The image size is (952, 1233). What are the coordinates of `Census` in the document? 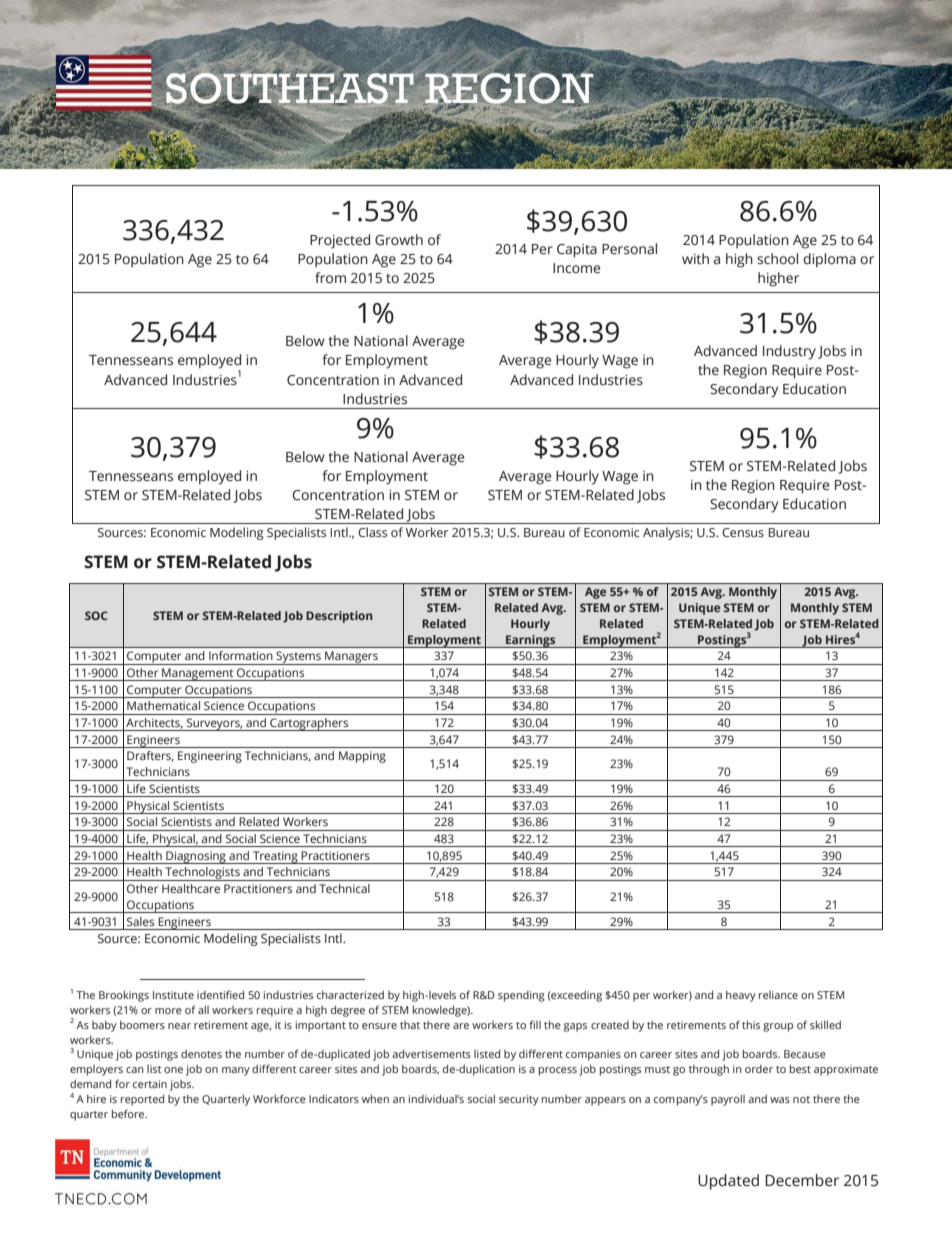 It's located at (743, 532).
